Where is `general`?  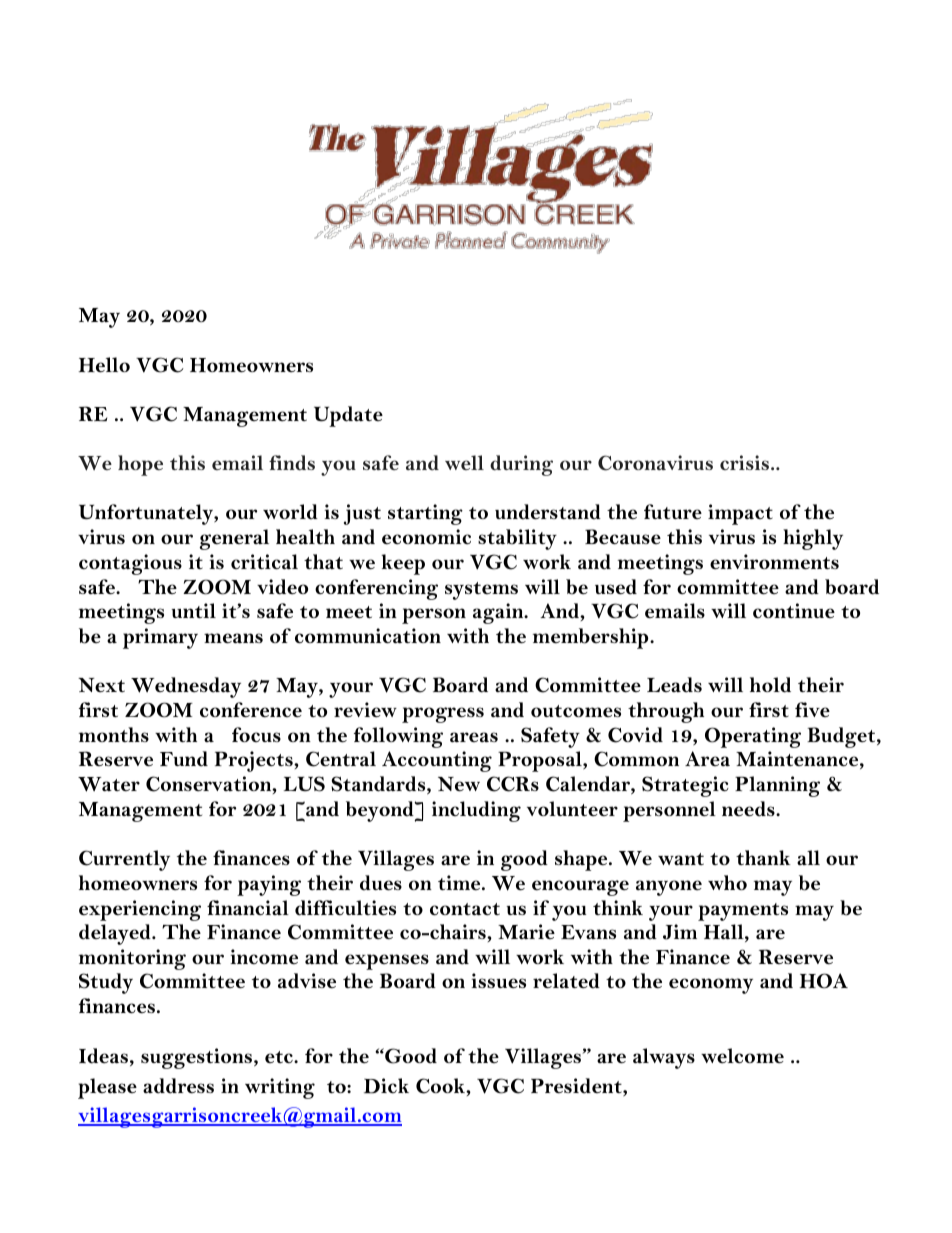
general is located at coordinates (234, 539).
